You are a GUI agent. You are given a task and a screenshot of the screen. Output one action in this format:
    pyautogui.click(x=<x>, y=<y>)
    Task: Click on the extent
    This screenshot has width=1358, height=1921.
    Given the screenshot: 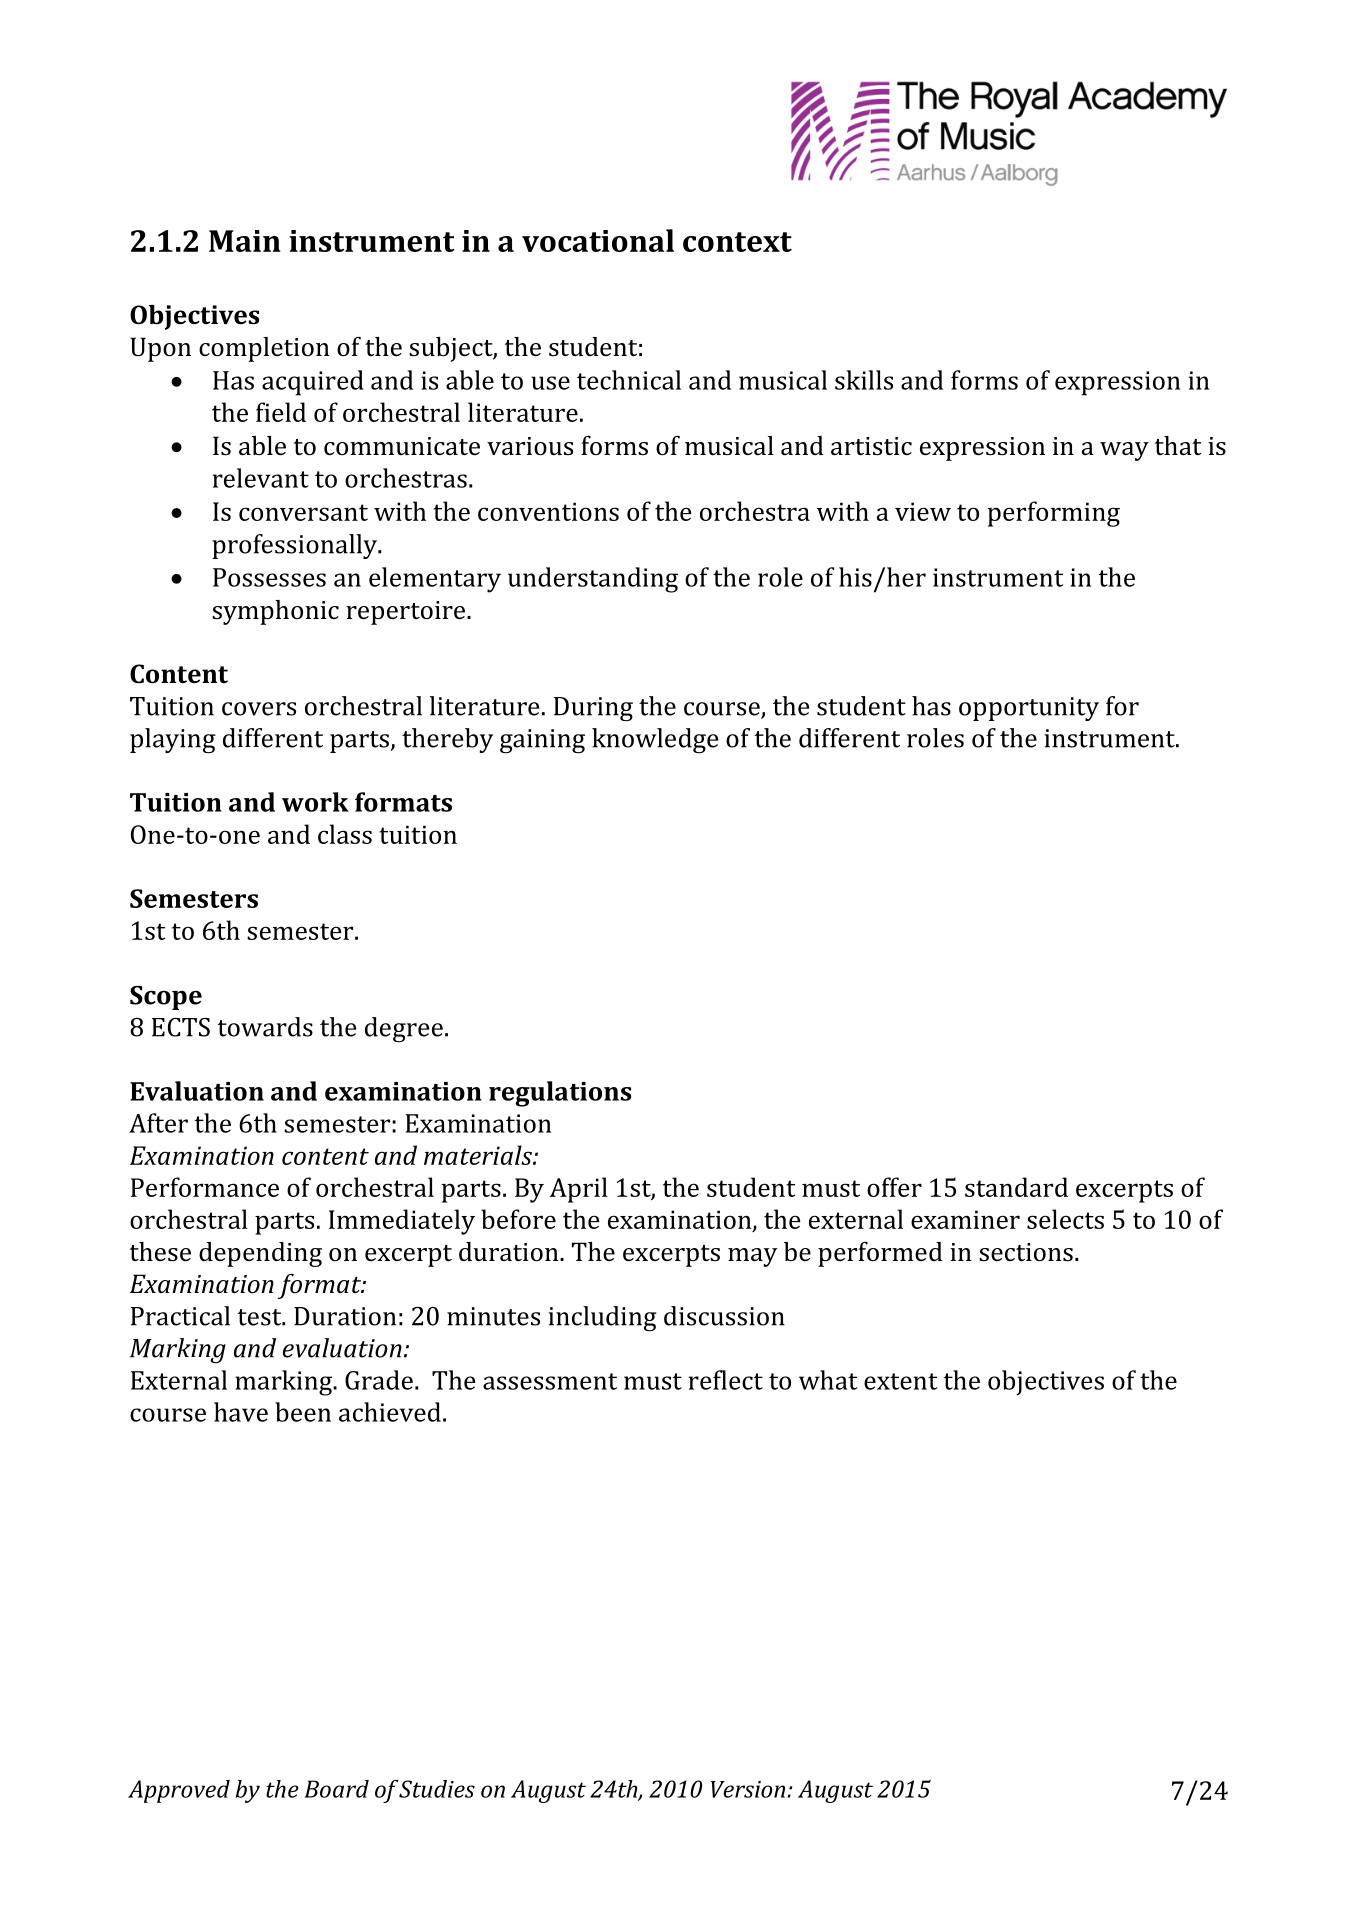 What is the action you would take?
    pyautogui.click(x=900, y=1381)
